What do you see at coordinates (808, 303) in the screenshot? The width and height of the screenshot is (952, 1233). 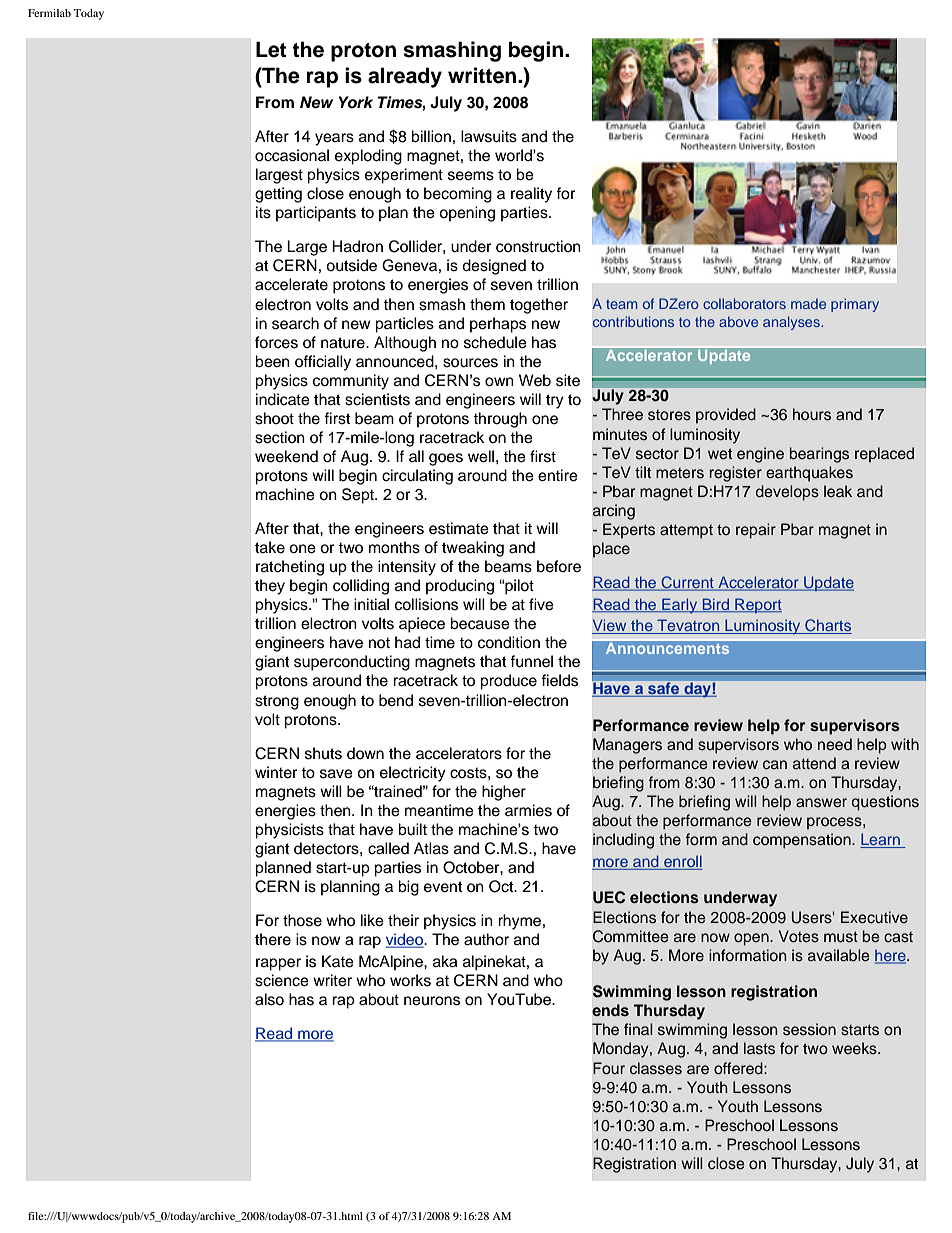 I see `made` at bounding box center [808, 303].
